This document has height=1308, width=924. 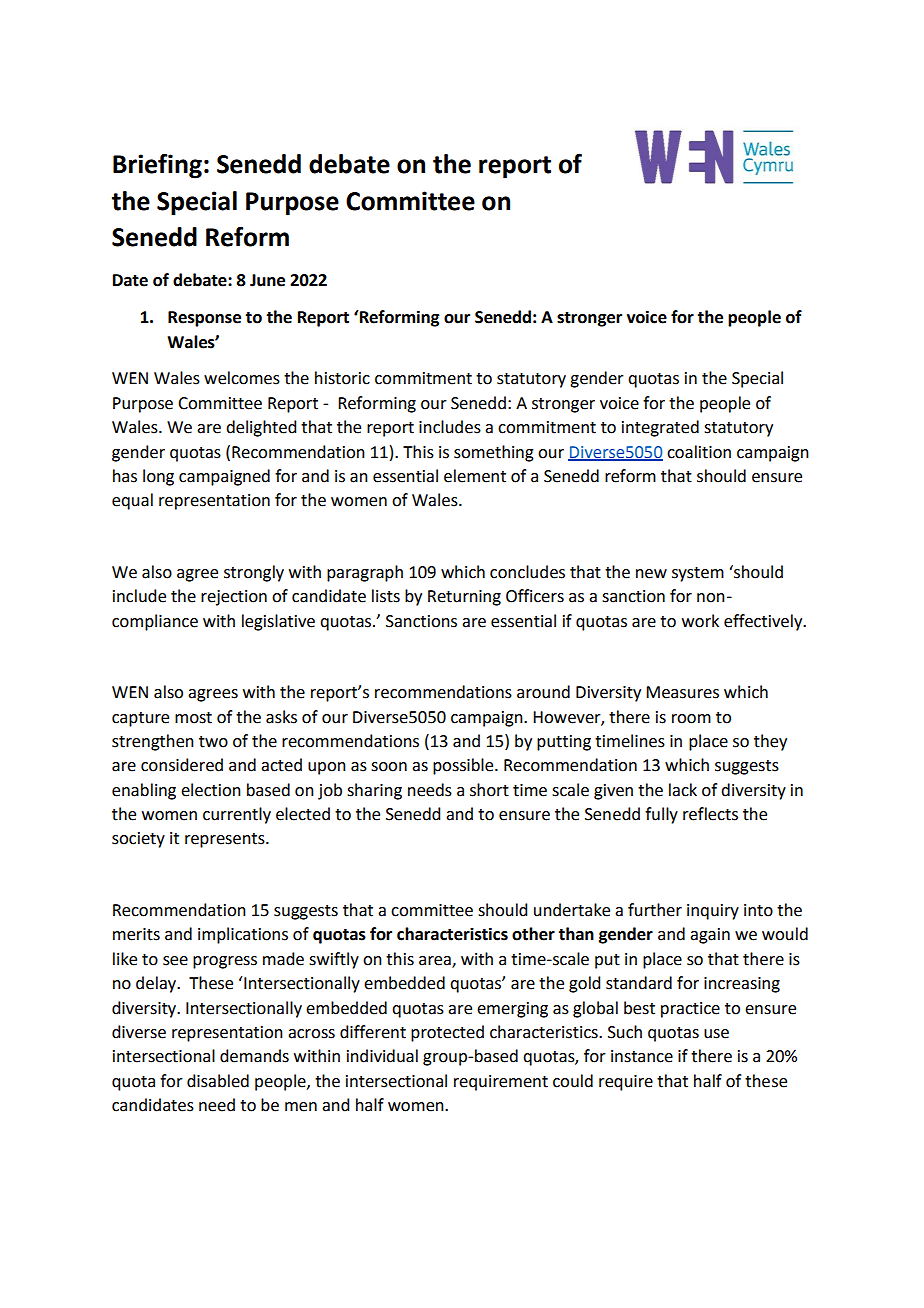 I want to click on disabled, so click(x=218, y=1081).
